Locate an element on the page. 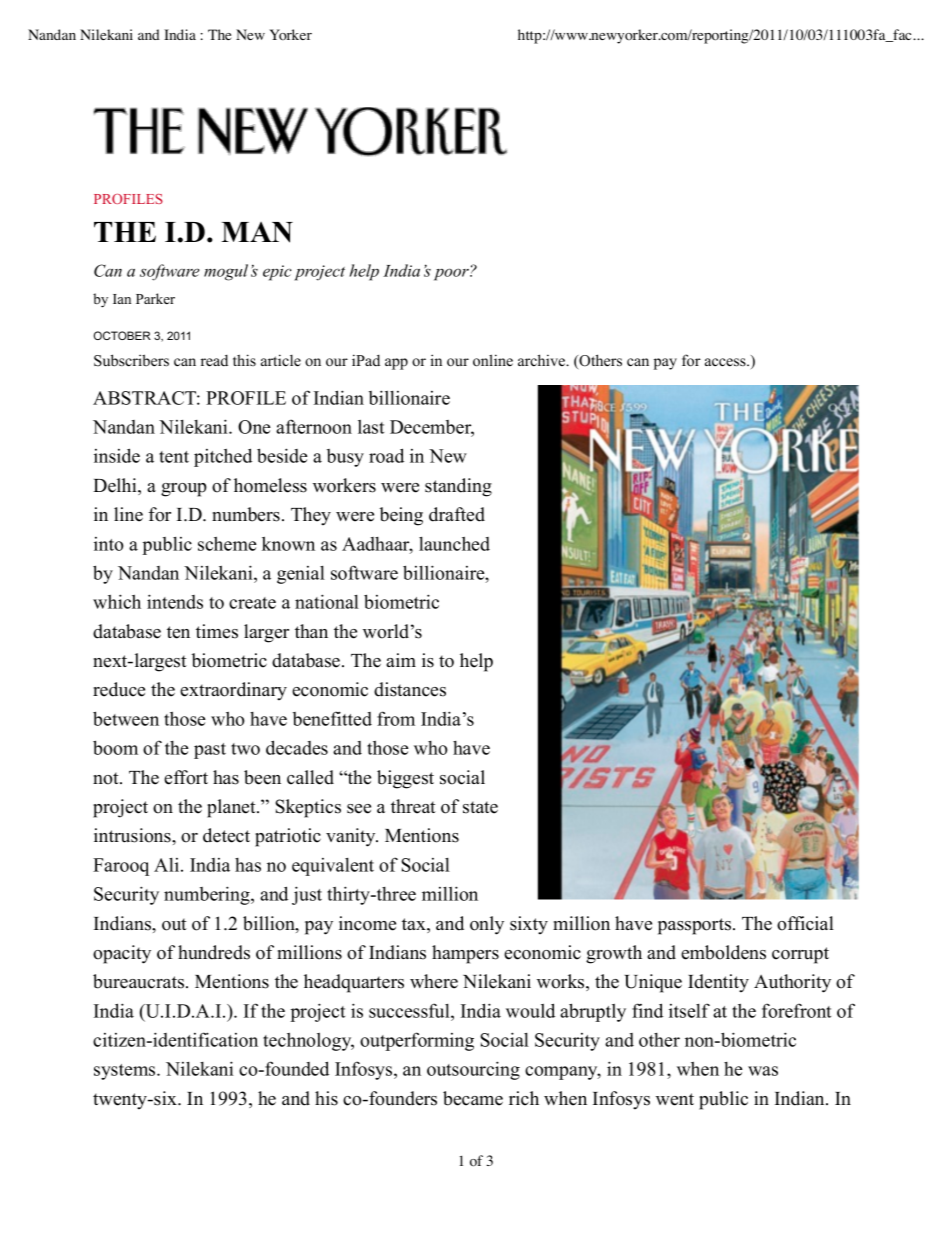 This page has height=1233, width=952. launched is located at coordinates (454, 543).
